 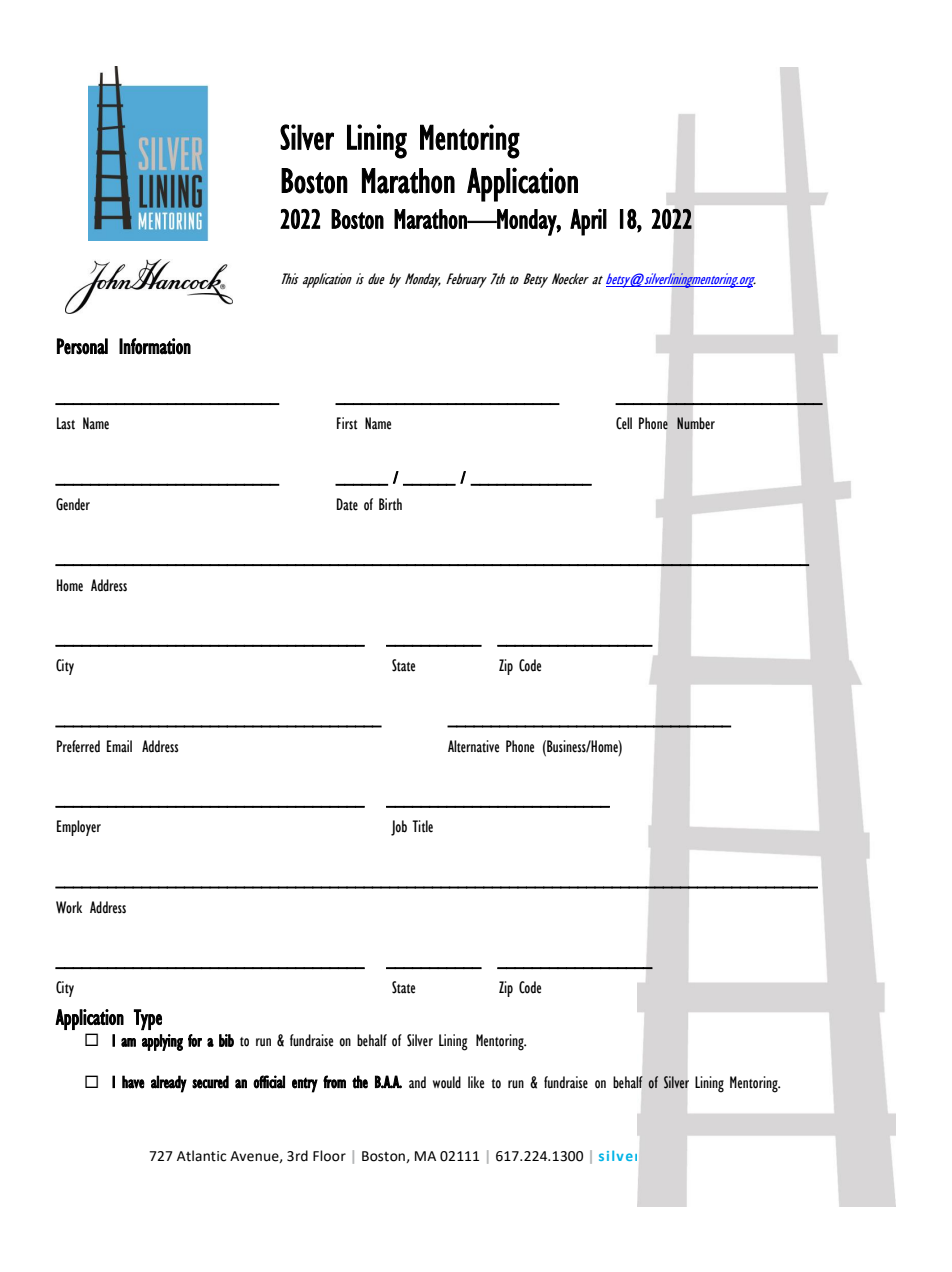 What do you see at coordinates (133, 1082) in the document?
I see `have` at bounding box center [133, 1082].
